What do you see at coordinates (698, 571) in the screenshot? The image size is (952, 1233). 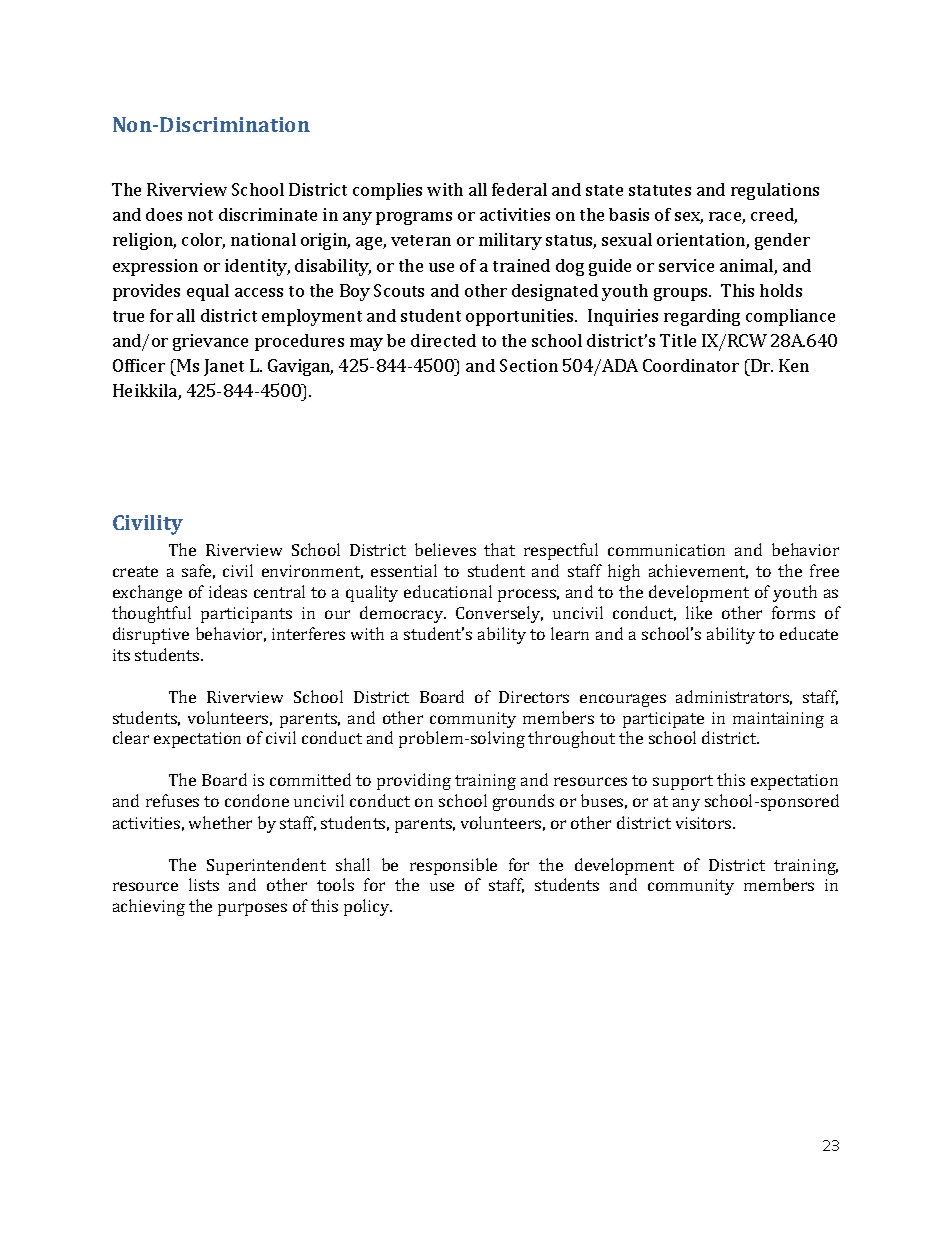 I see `achievement` at bounding box center [698, 571].
